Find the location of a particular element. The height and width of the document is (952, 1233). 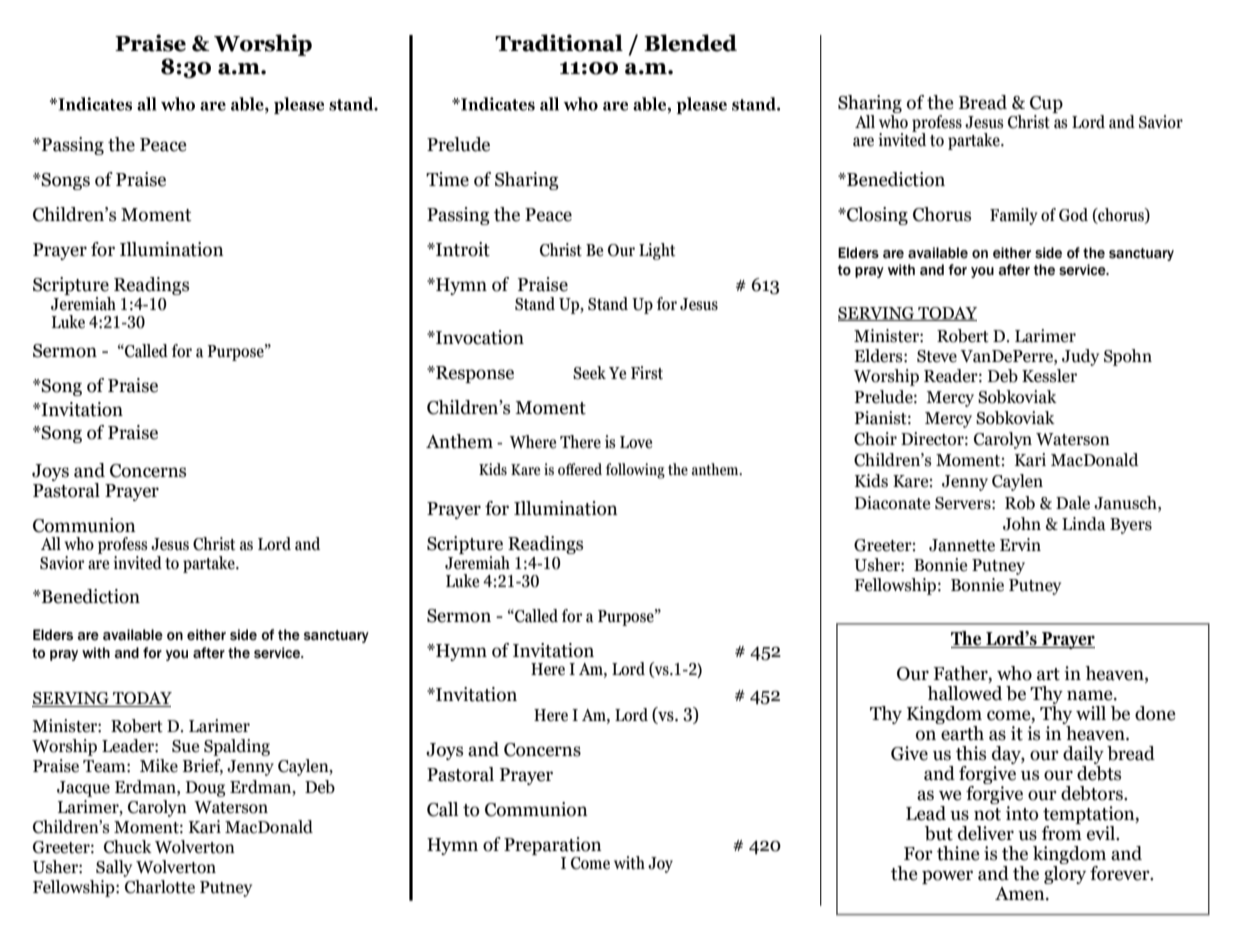

Dale is located at coordinates (1073, 503).
